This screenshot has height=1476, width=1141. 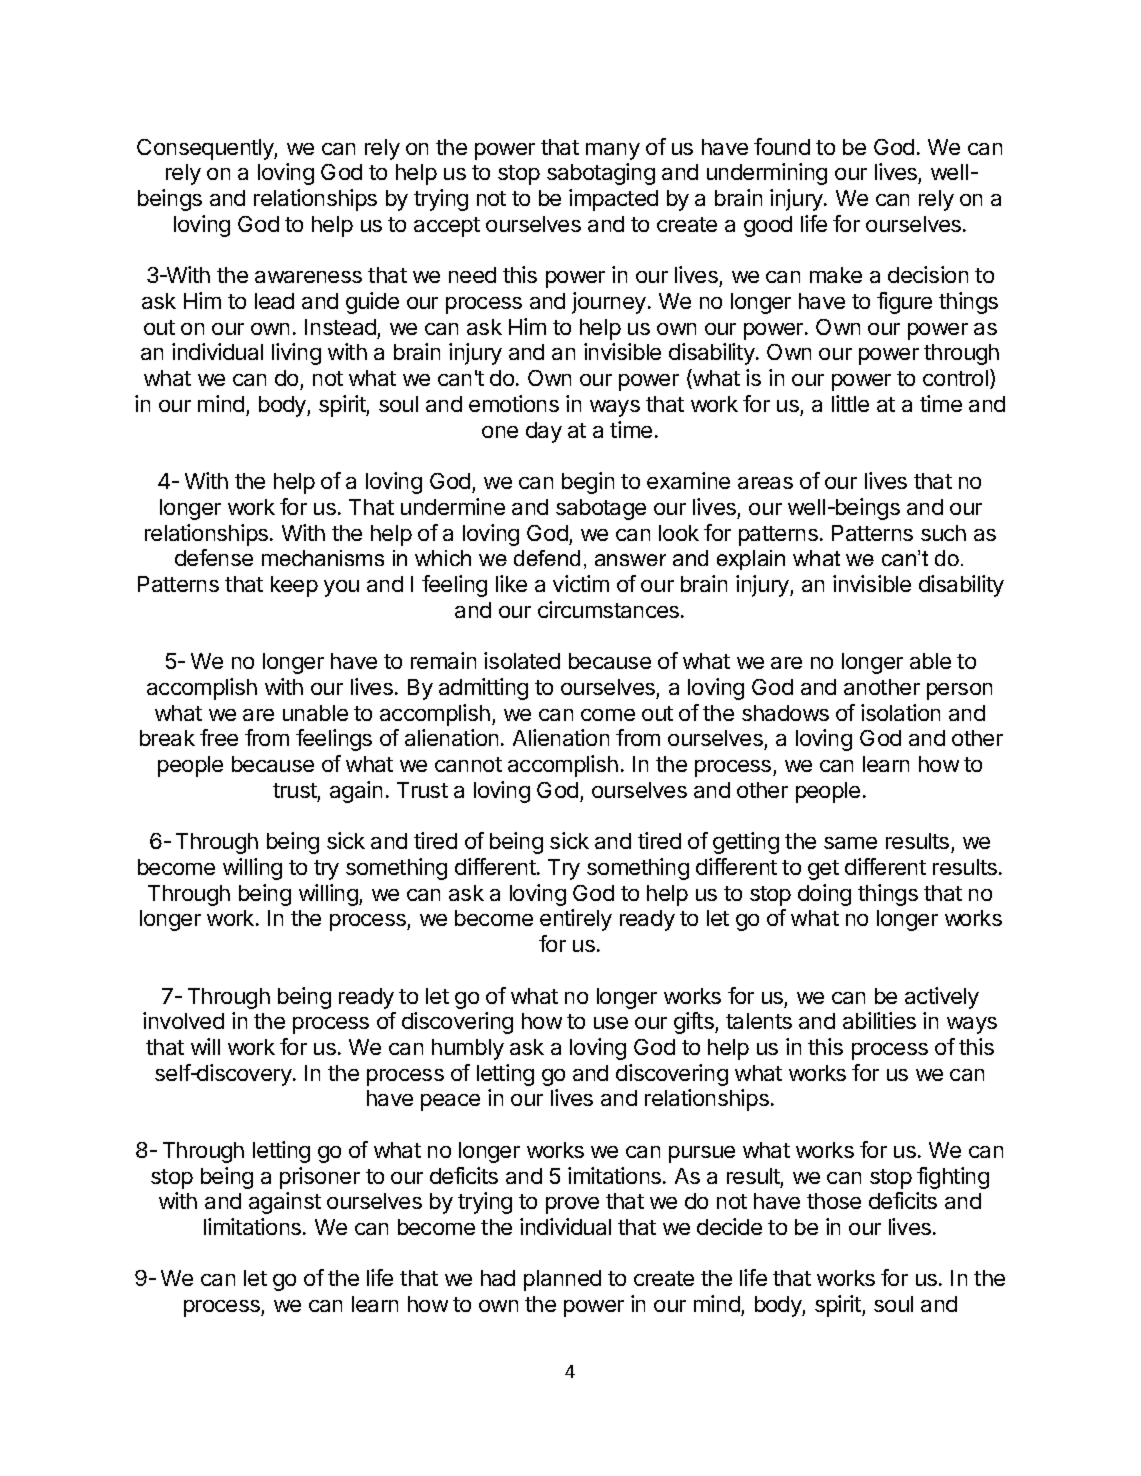 What do you see at coordinates (601, 174) in the screenshot?
I see `sabotaging` at bounding box center [601, 174].
